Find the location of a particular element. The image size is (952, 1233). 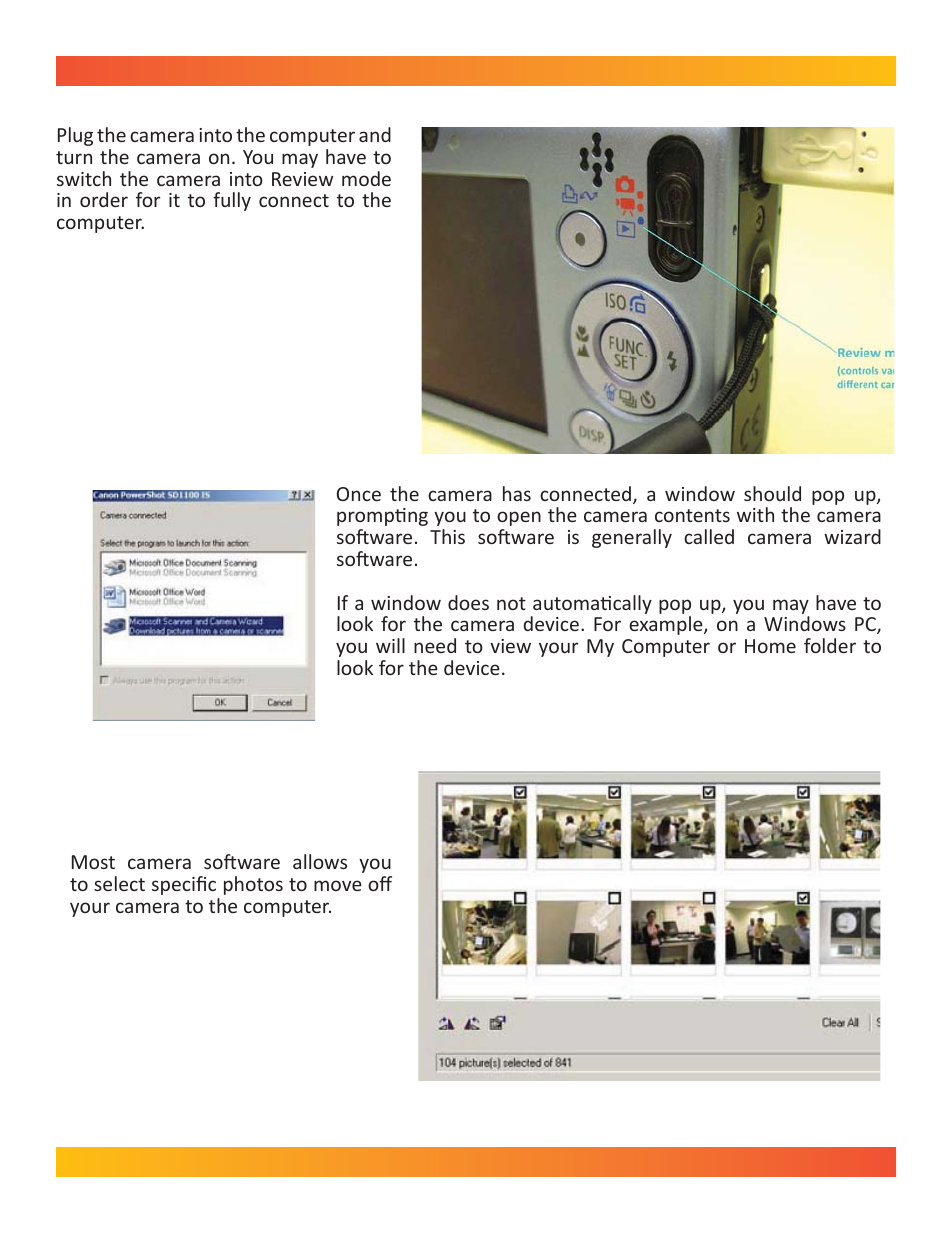

This is located at coordinates (447, 536).
